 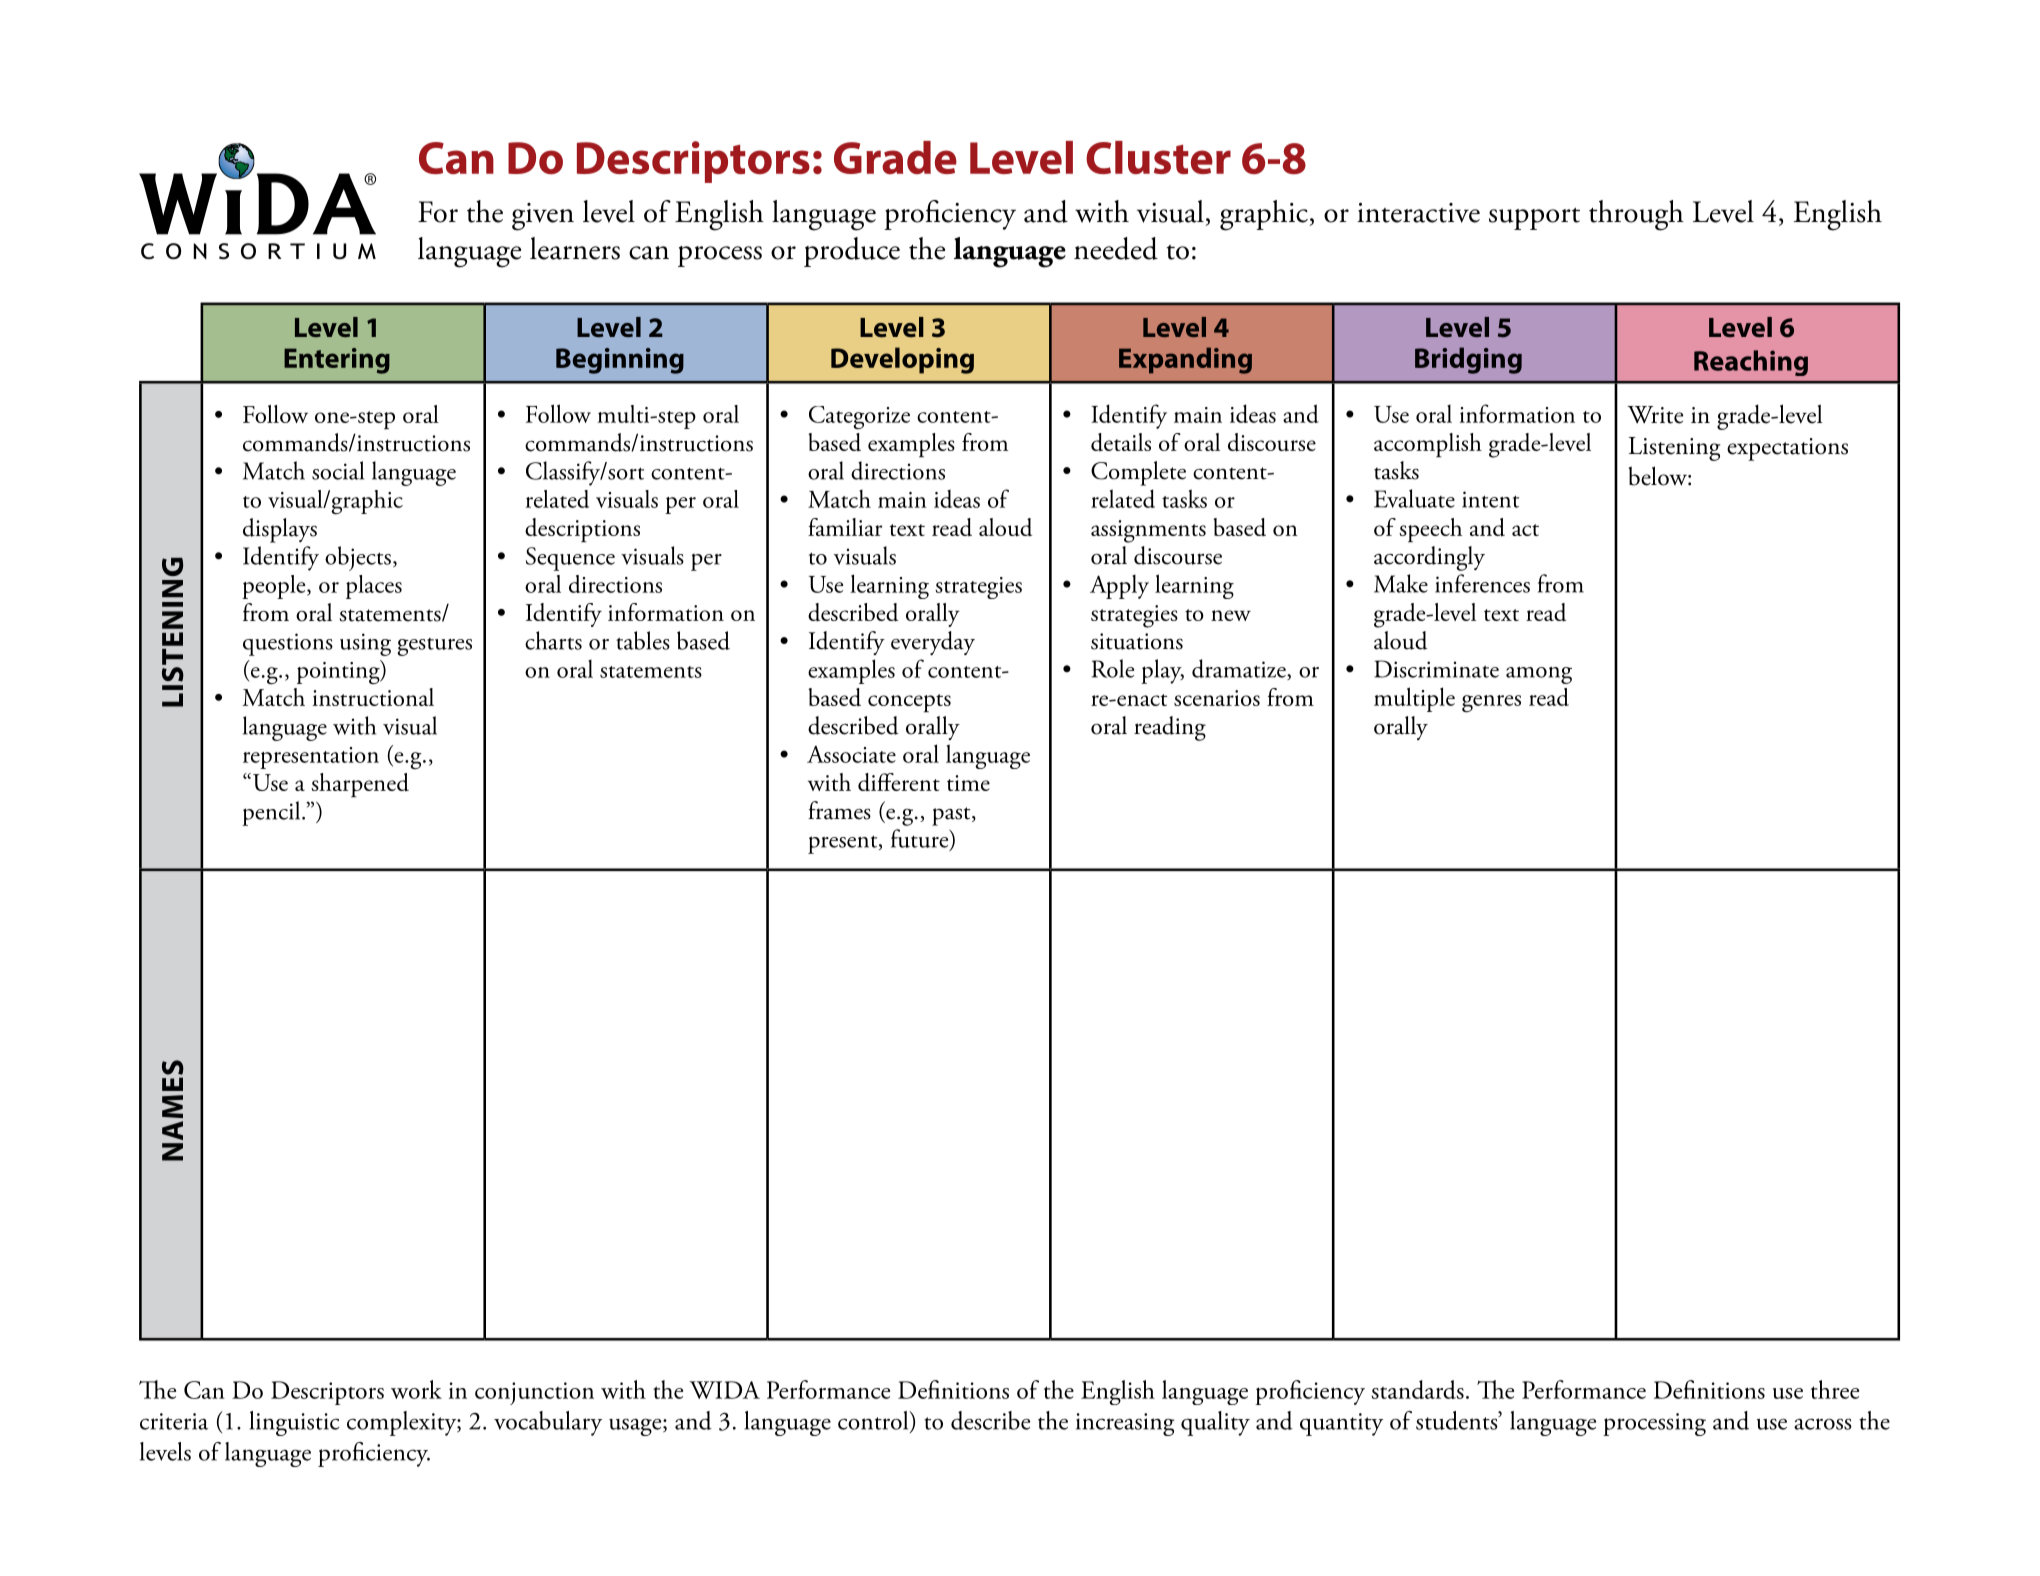 I want to click on needed, so click(x=1116, y=248).
